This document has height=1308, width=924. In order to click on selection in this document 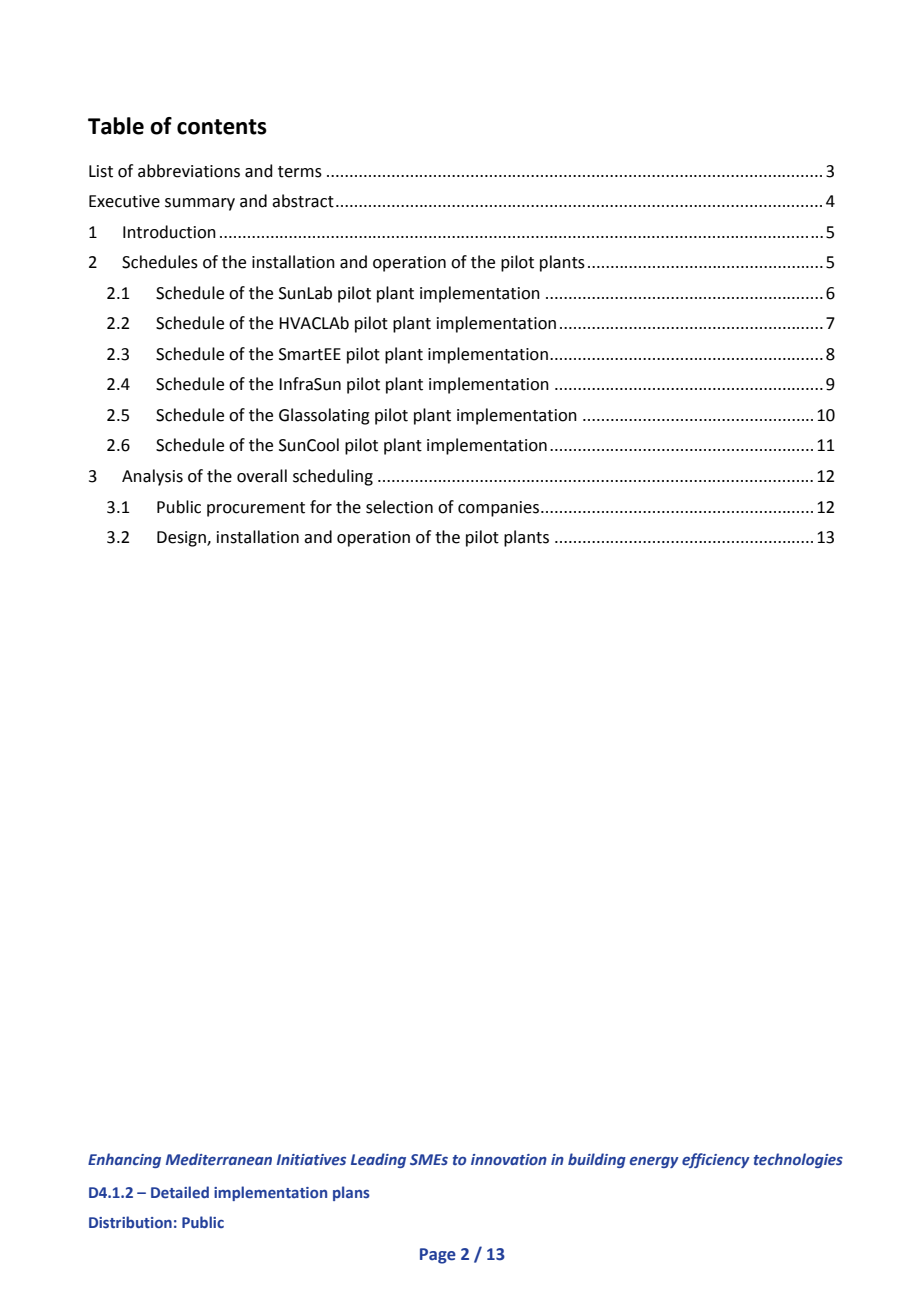, I will do `click(399, 507)`.
